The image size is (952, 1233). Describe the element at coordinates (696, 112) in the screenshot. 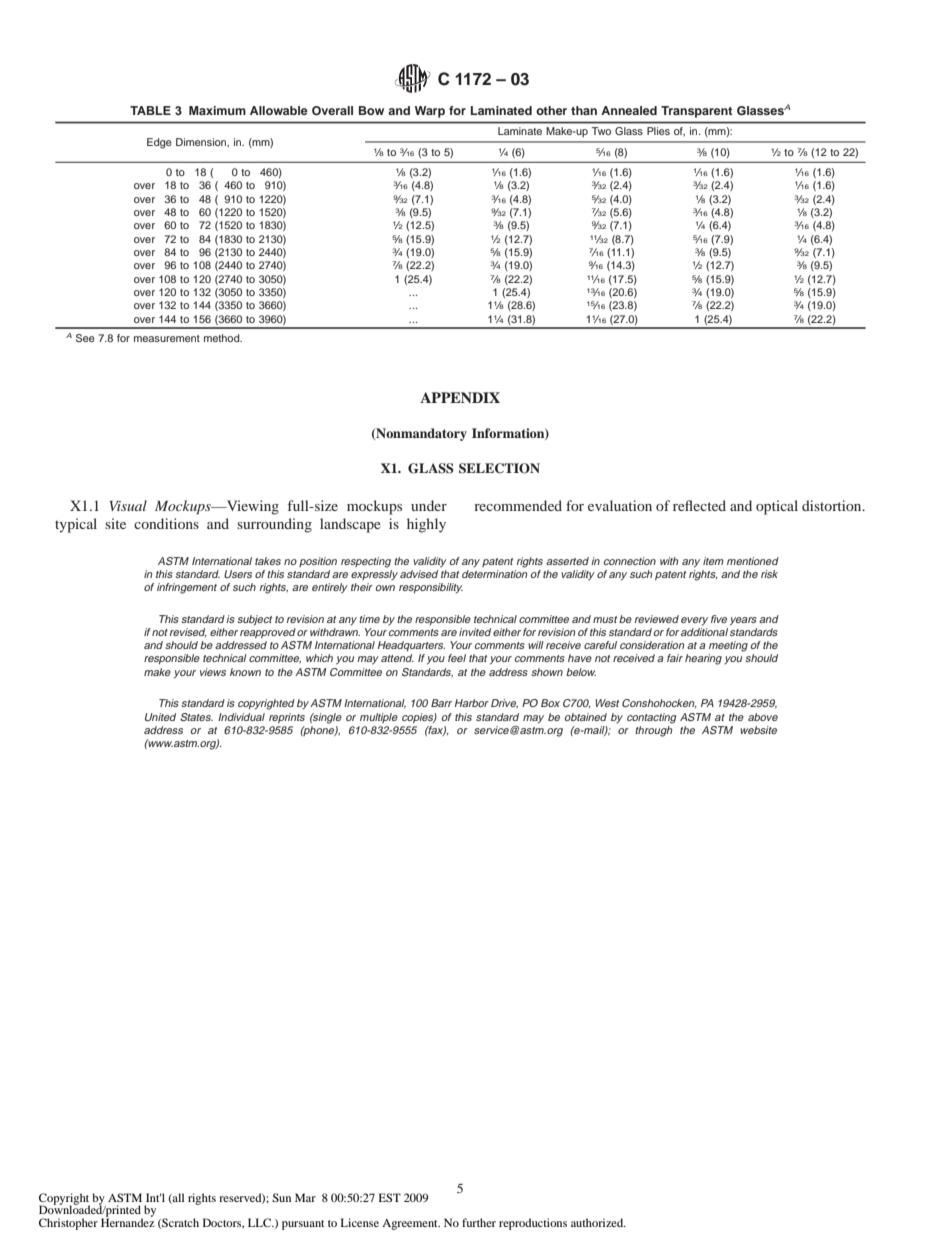

I see `Transparent` at that location.
